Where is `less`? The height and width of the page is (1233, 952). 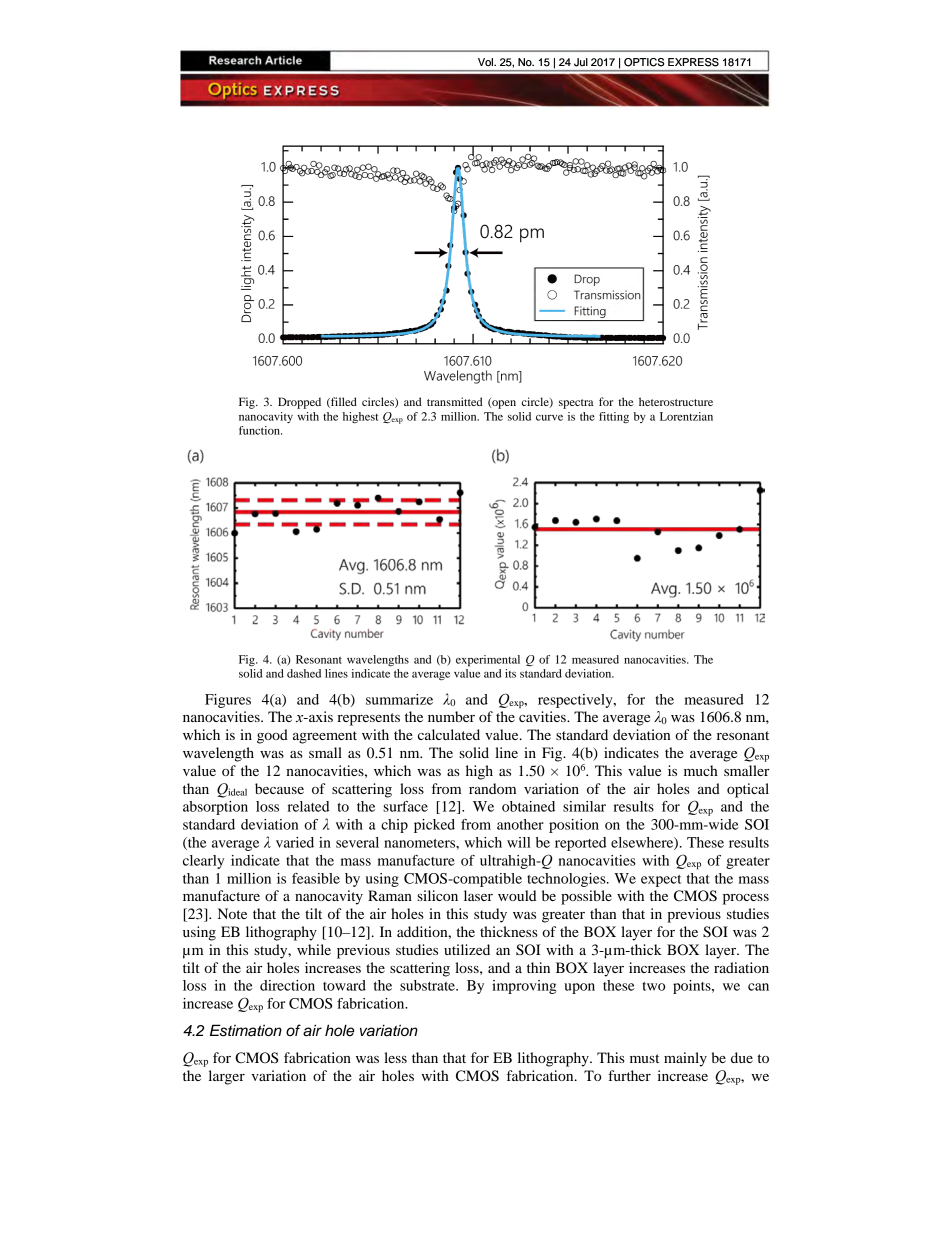 less is located at coordinates (395, 1057).
